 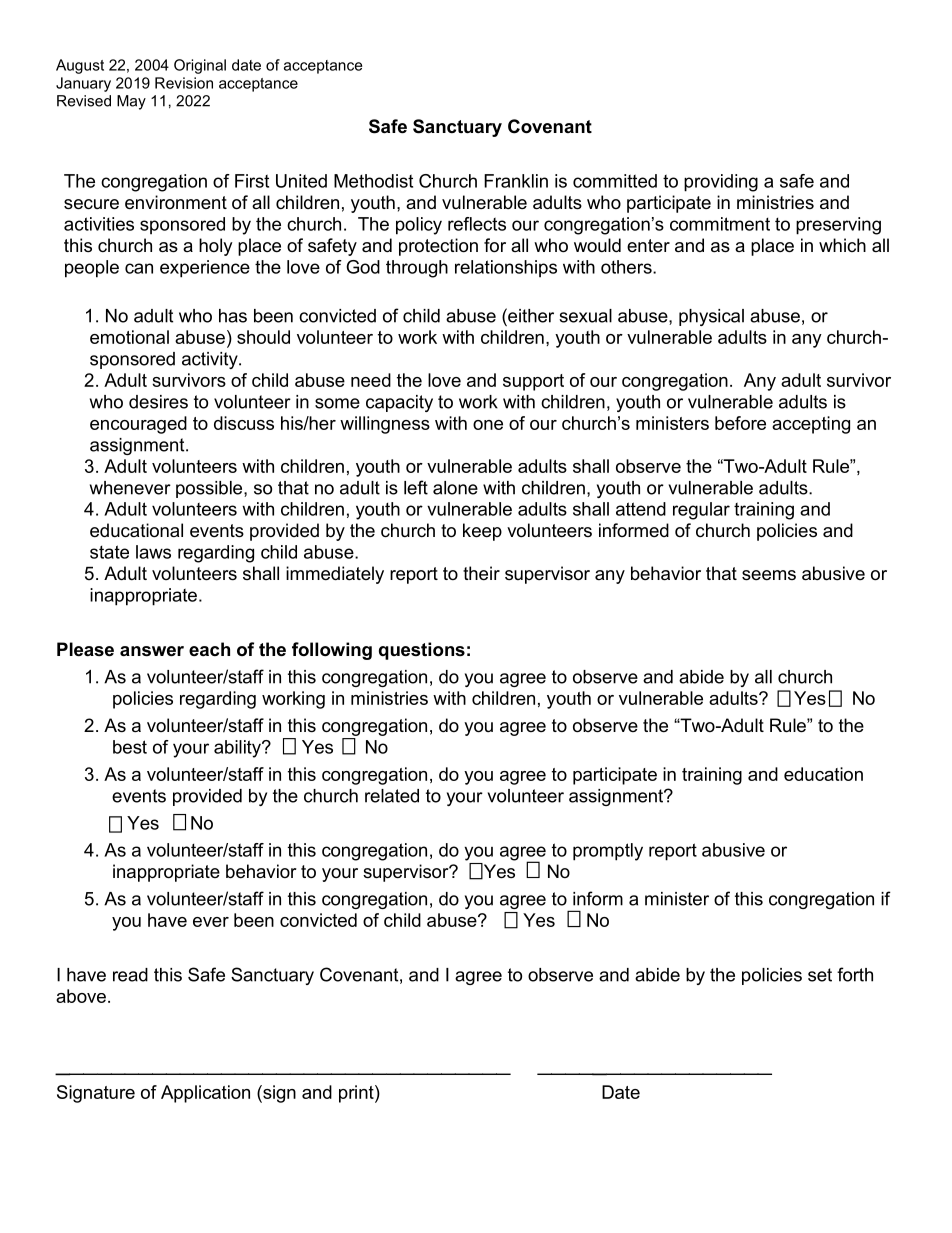 What do you see at coordinates (205, 1094) in the document?
I see `Application` at bounding box center [205, 1094].
